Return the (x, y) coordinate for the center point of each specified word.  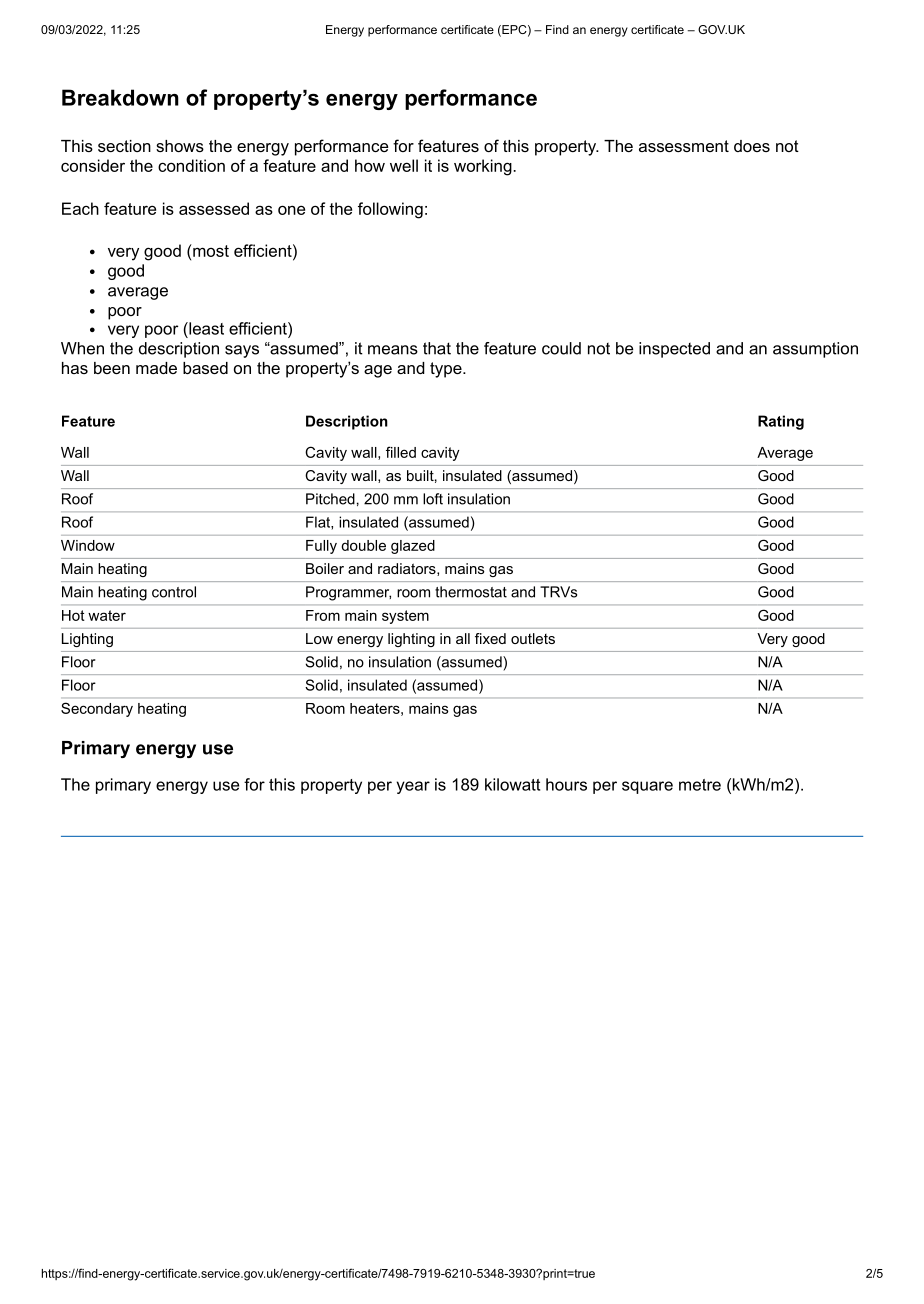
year (413, 787)
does (752, 146)
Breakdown (120, 97)
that (437, 348)
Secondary (97, 709)
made (156, 368)
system (405, 617)
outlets (533, 638)
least (205, 328)
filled (401, 452)
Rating (781, 422)
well (404, 165)
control (174, 592)
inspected (674, 350)
